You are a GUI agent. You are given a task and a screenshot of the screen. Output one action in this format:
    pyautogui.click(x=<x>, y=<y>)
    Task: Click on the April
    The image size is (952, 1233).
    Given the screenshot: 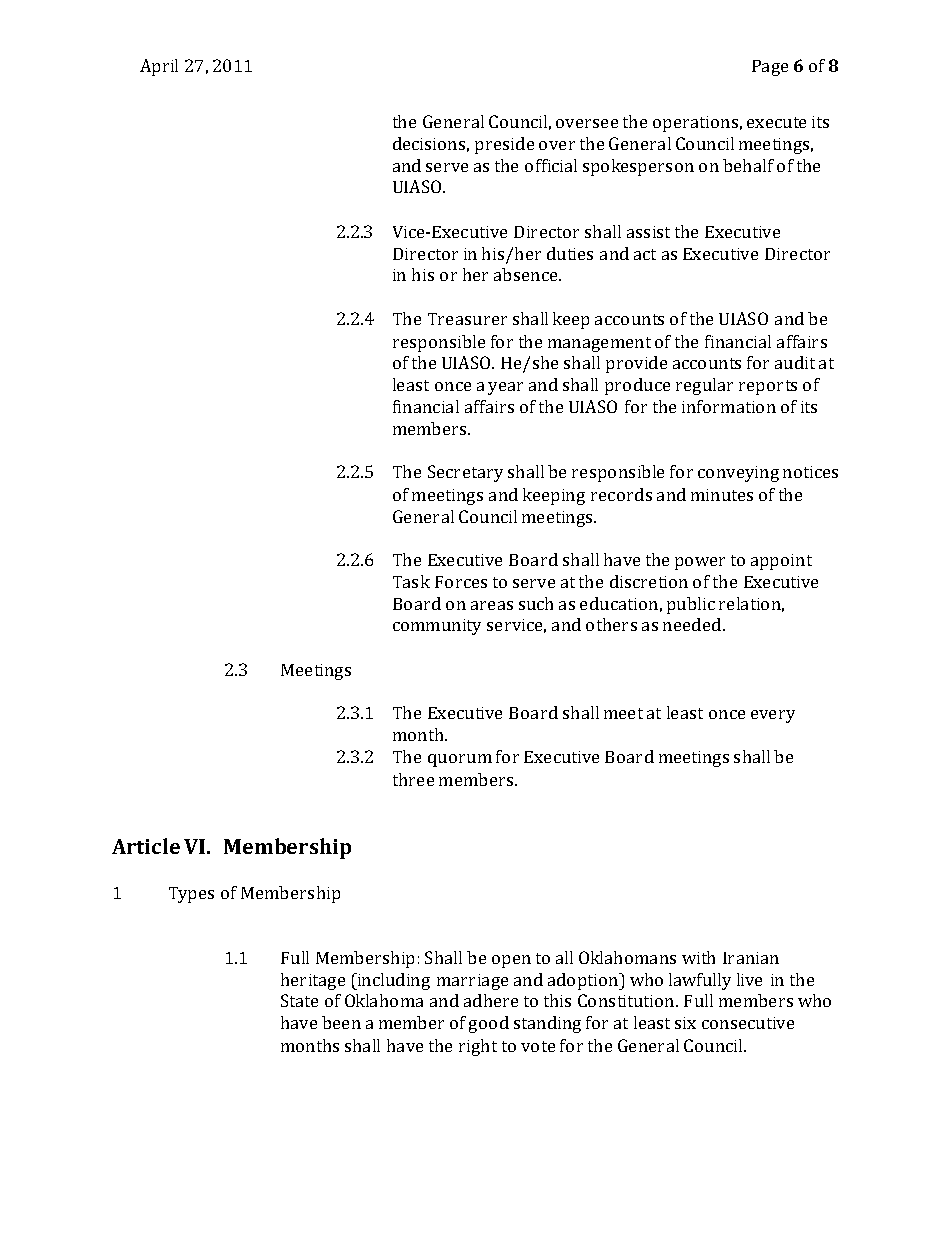 What is the action you would take?
    pyautogui.click(x=159, y=67)
